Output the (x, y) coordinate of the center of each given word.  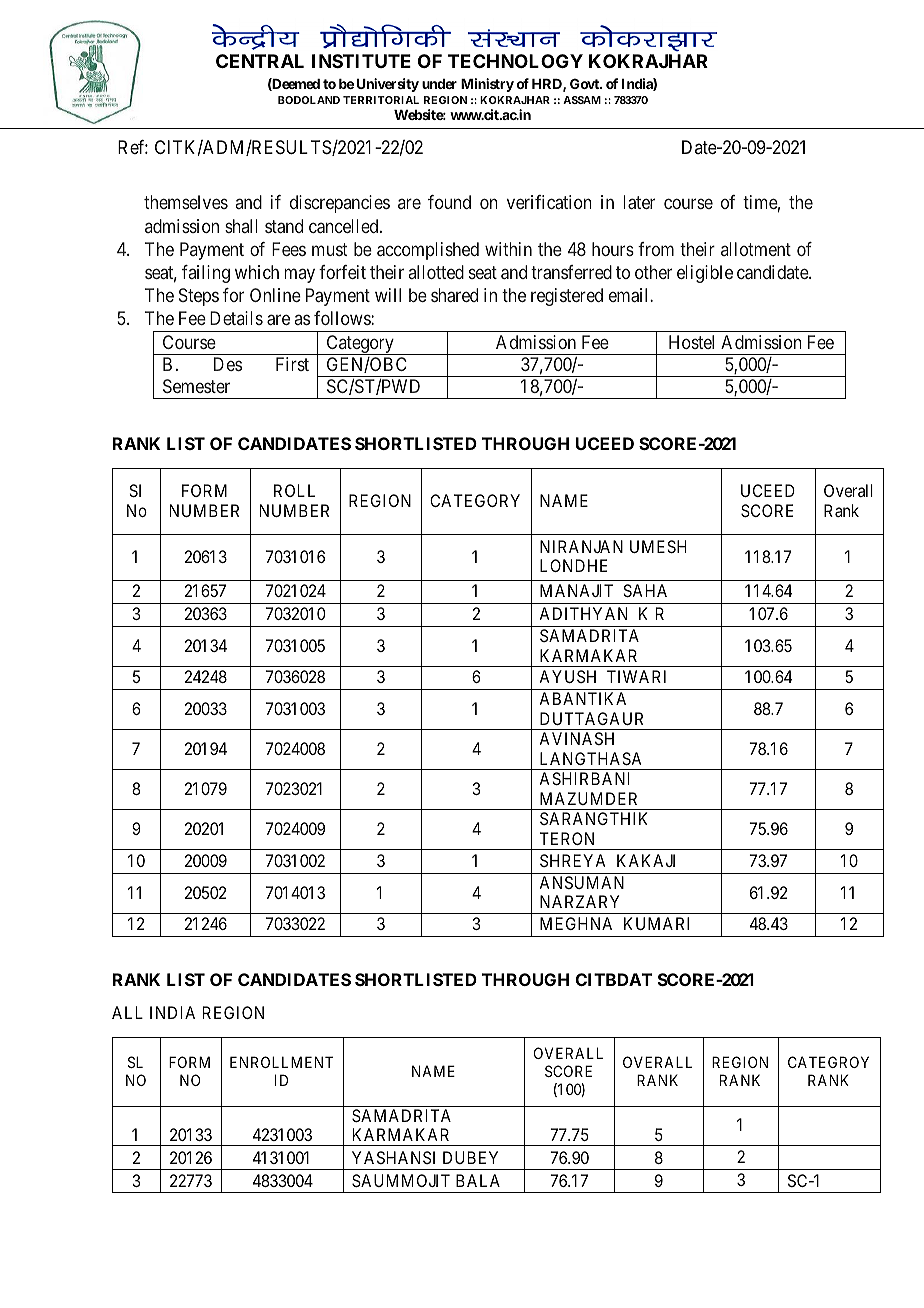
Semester (196, 386)
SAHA (645, 590)
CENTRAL (260, 61)
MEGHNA (576, 923)
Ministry (487, 85)
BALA (478, 1180)
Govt (585, 83)
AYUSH (567, 676)
